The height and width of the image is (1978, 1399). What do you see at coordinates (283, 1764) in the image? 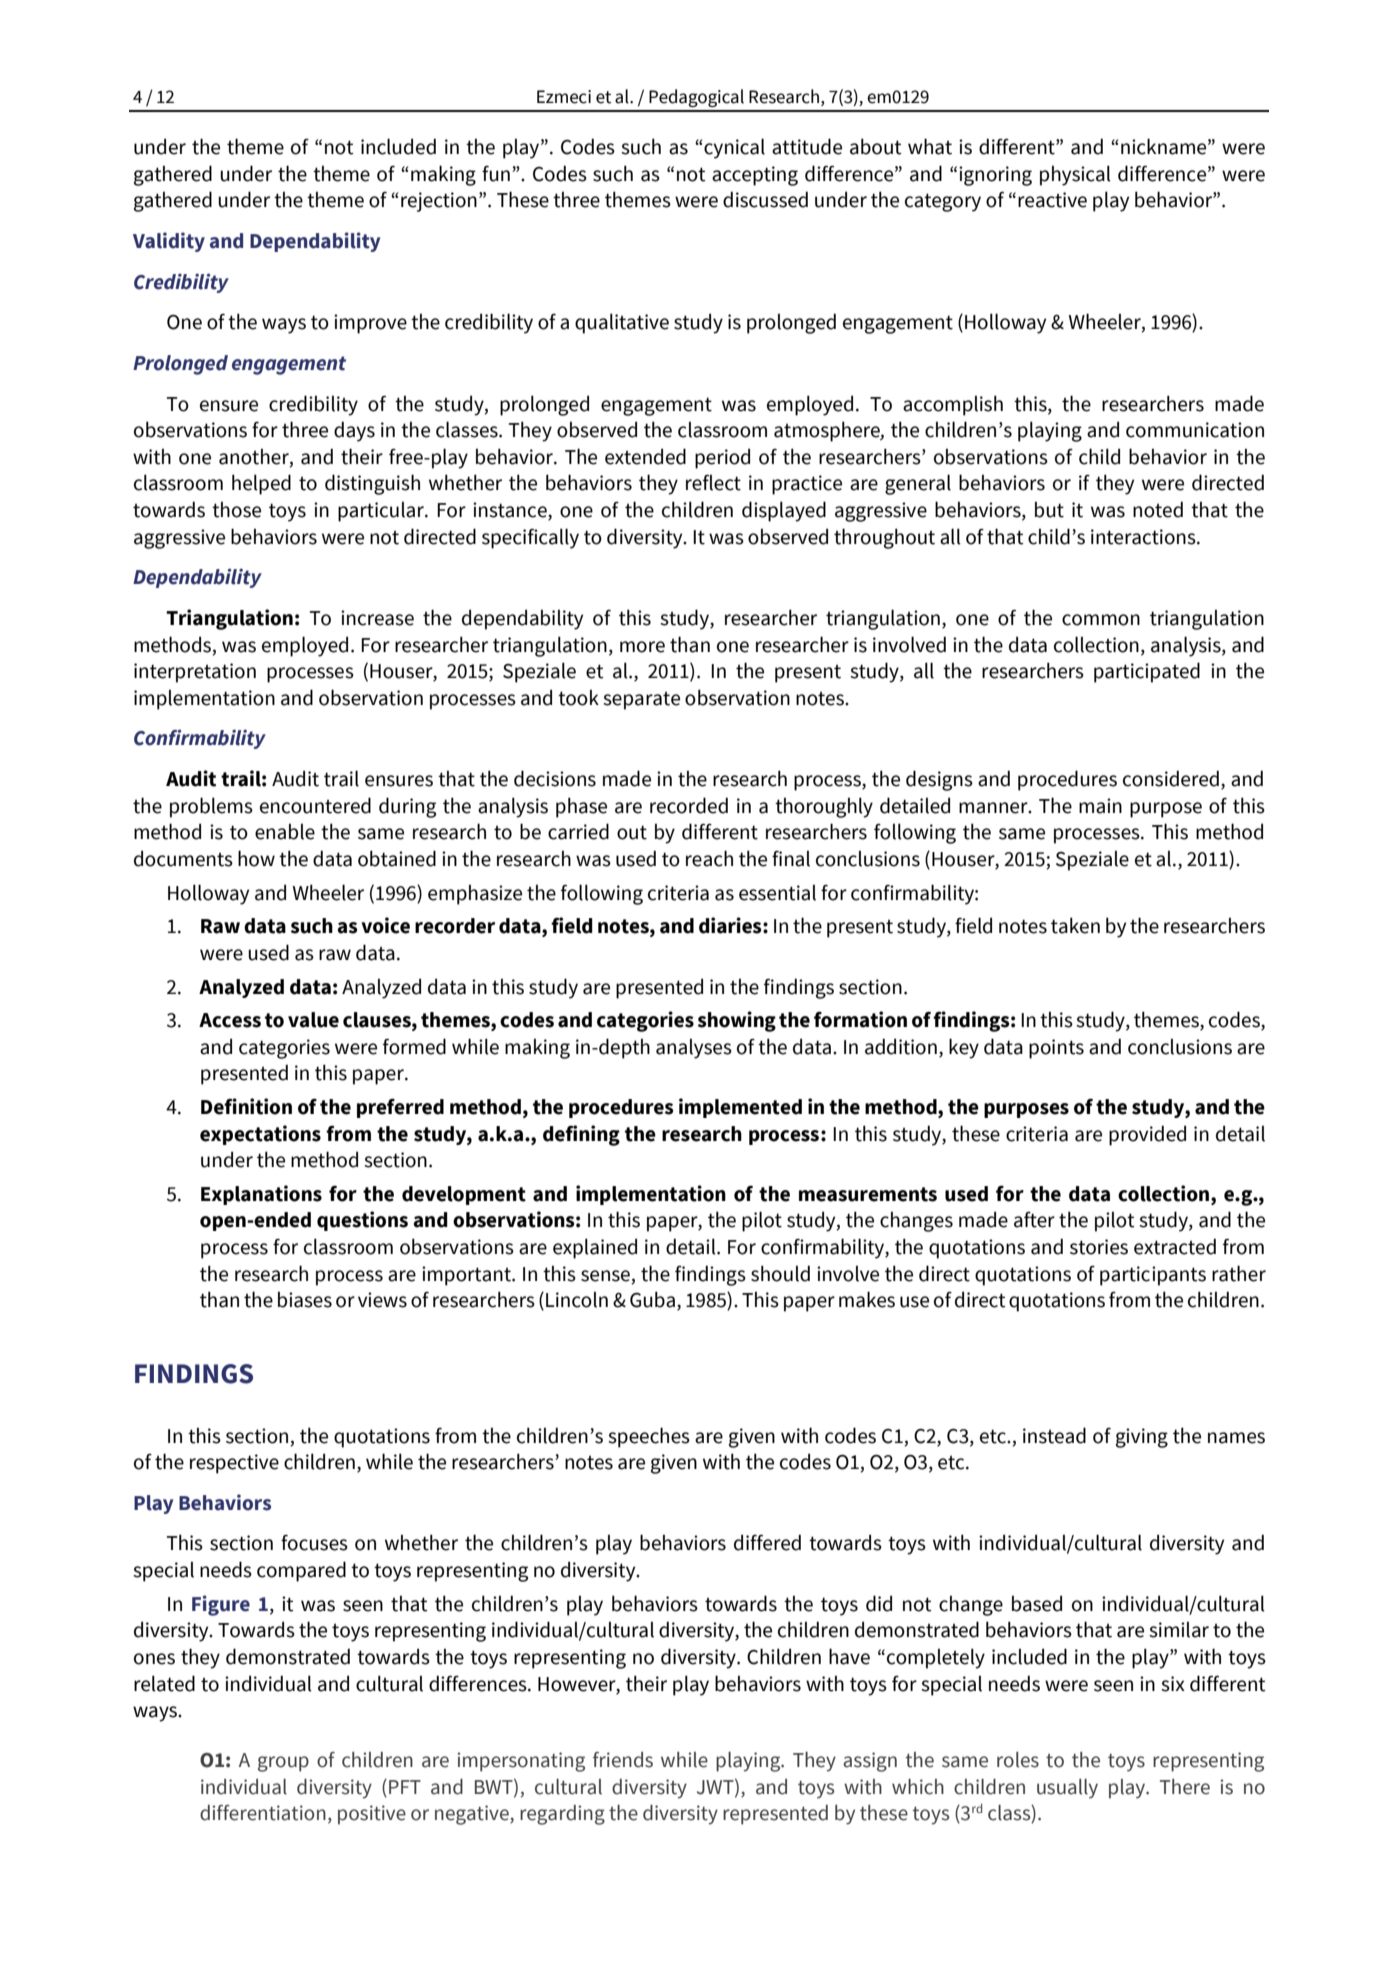
I see `group` at bounding box center [283, 1764].
